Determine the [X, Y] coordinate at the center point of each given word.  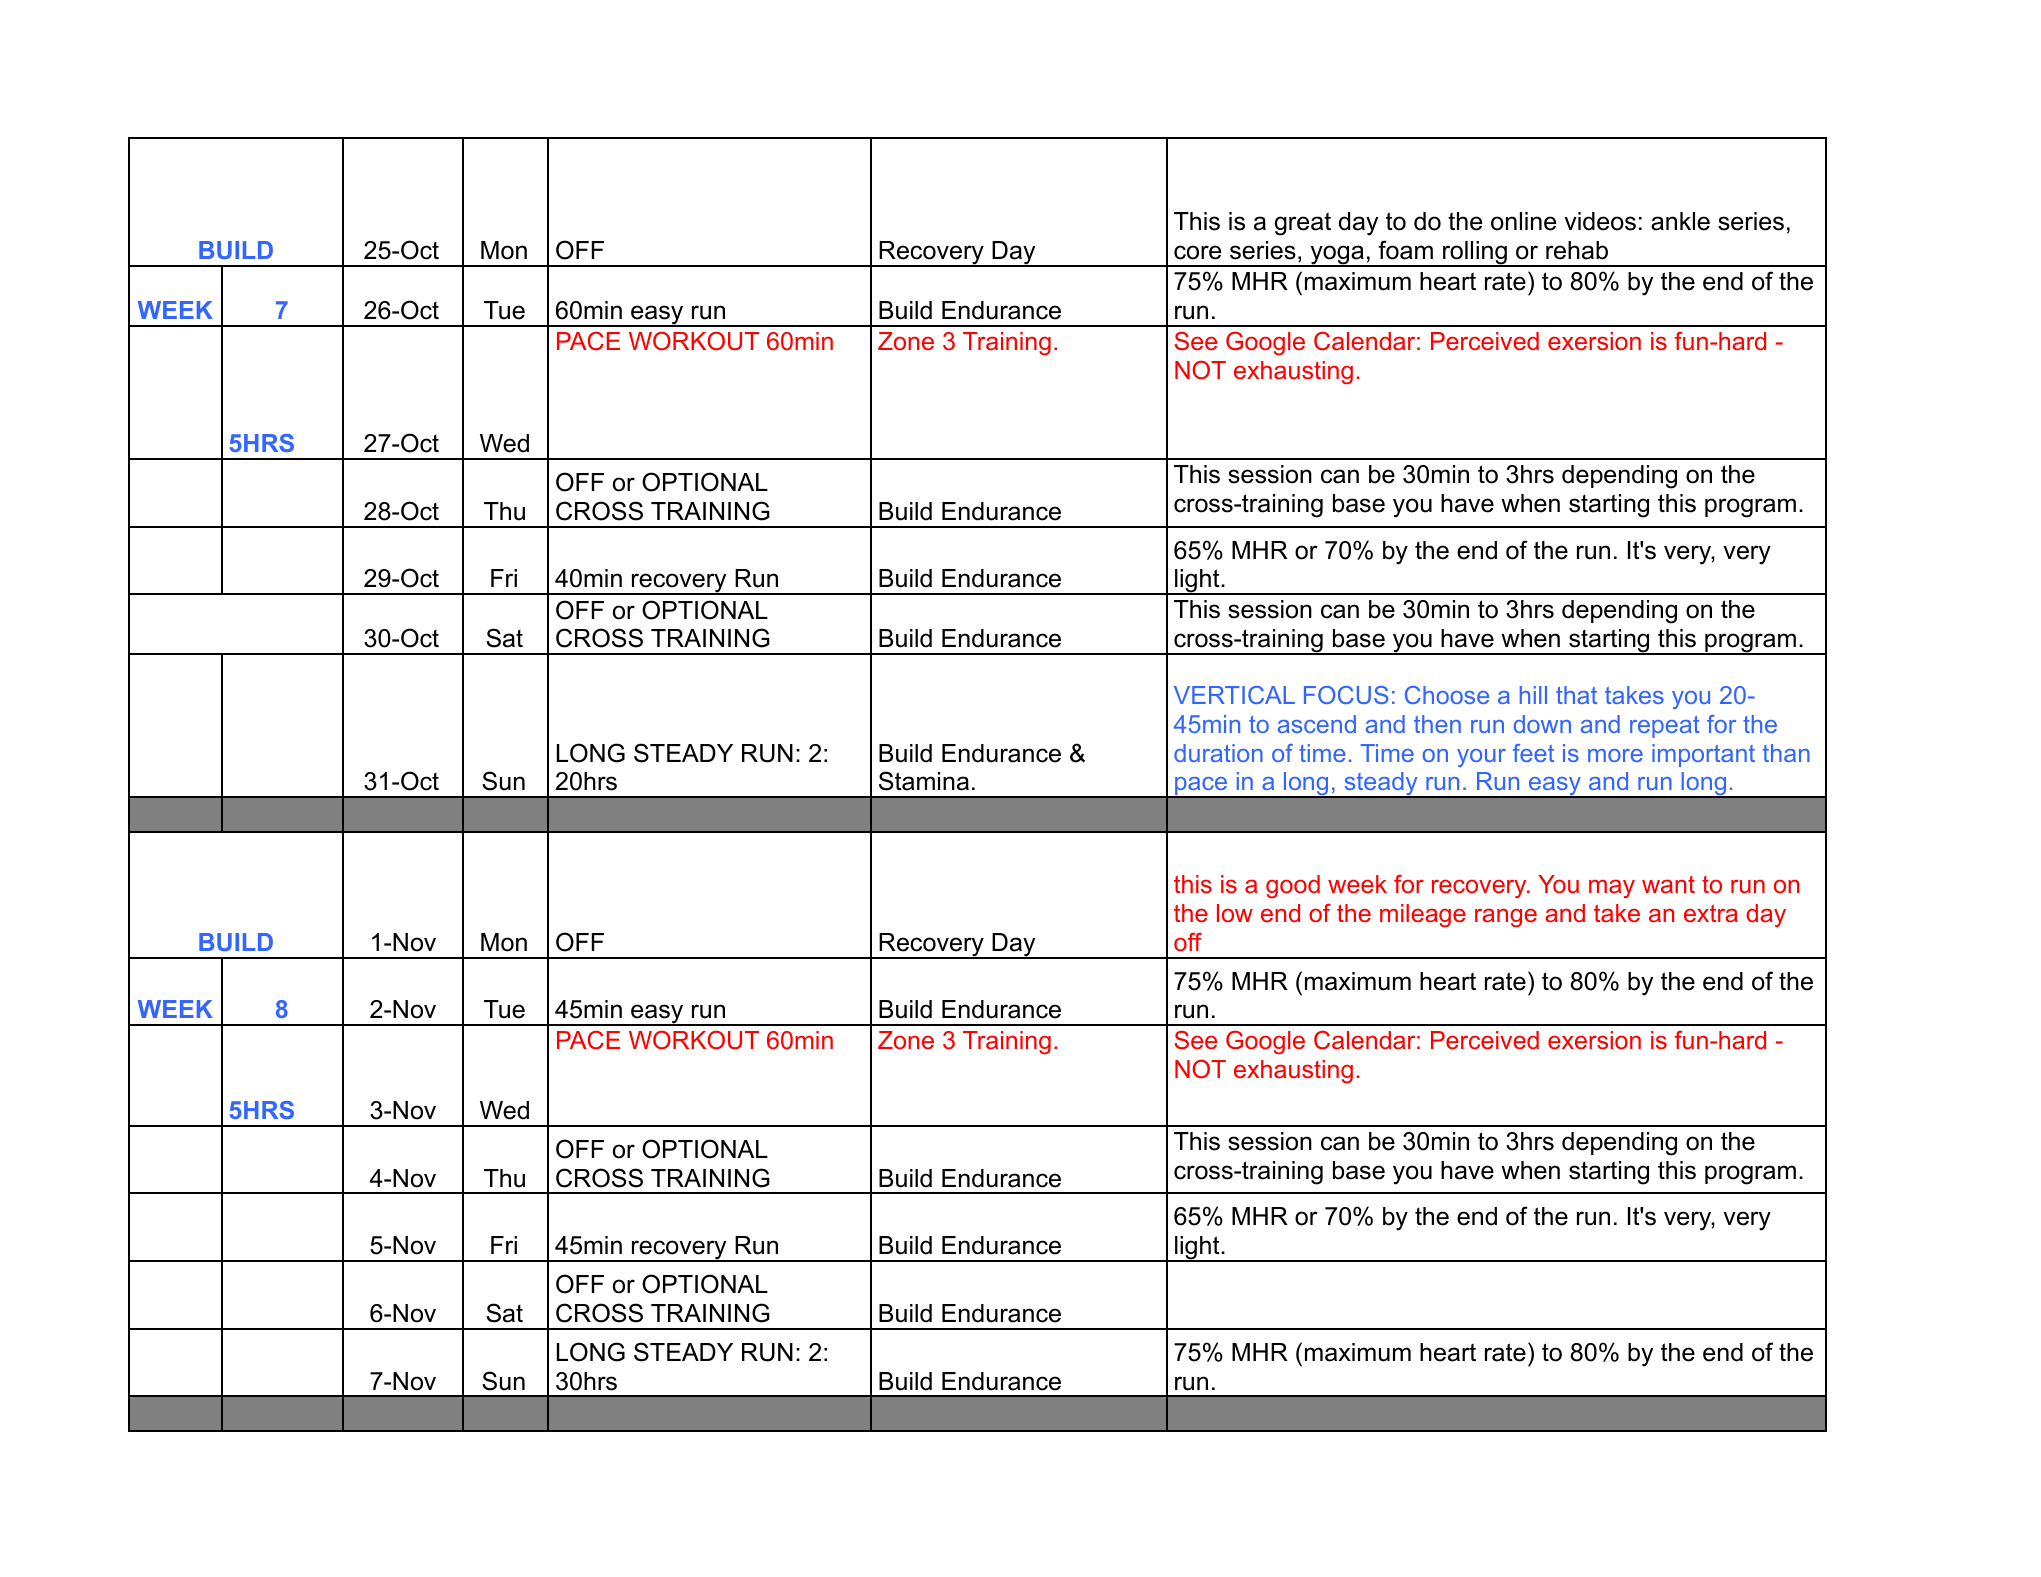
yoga [1337, 256]
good [1293, 886]
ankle [1680, 221]
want [1668, 884]
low [1235, 913]
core [1197, 252]
